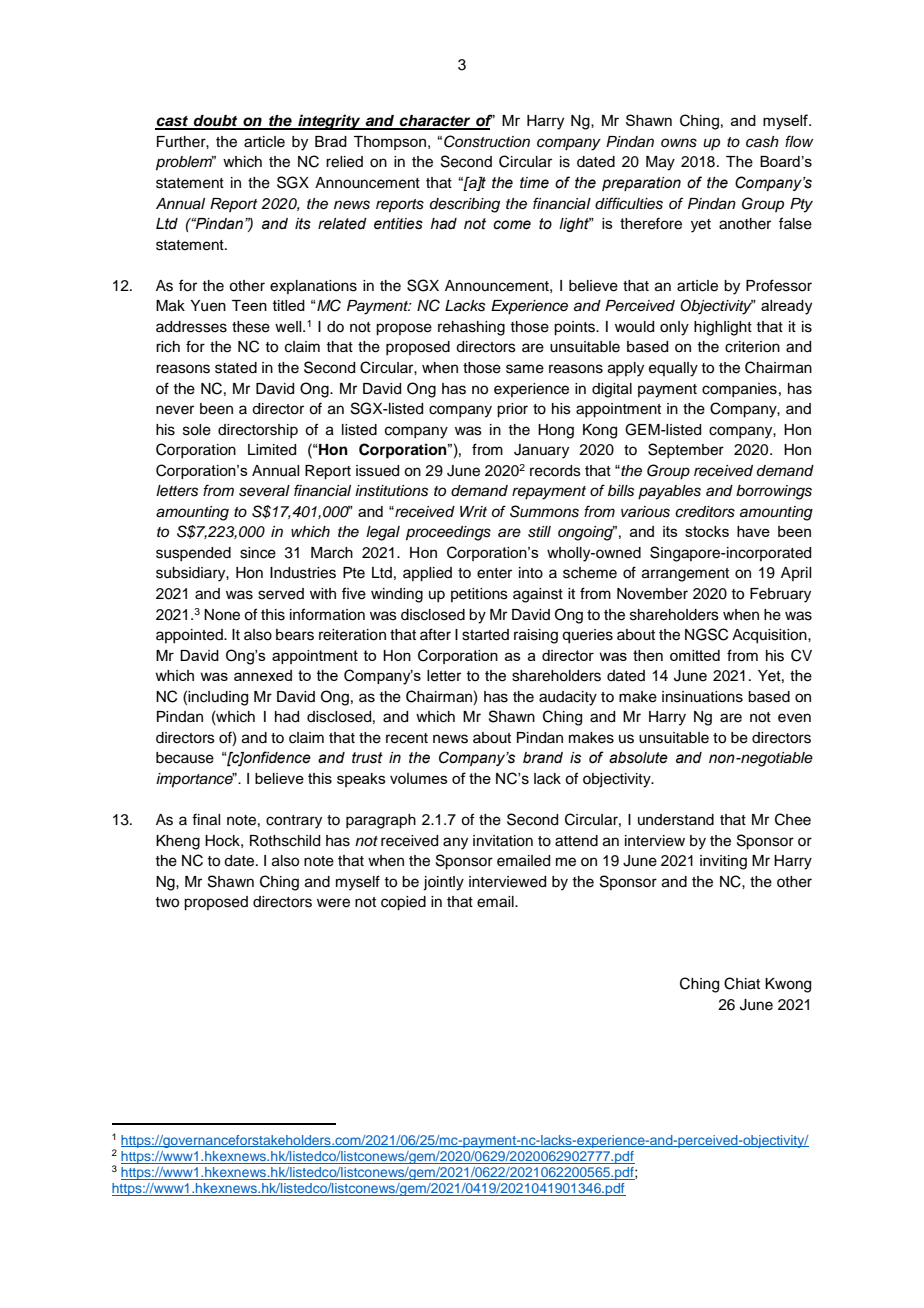 The width and height of the screenshot is (924, 1308). Describe the element at coordinates (487, 141) in the screenshot. I see `Construction` at that location.
